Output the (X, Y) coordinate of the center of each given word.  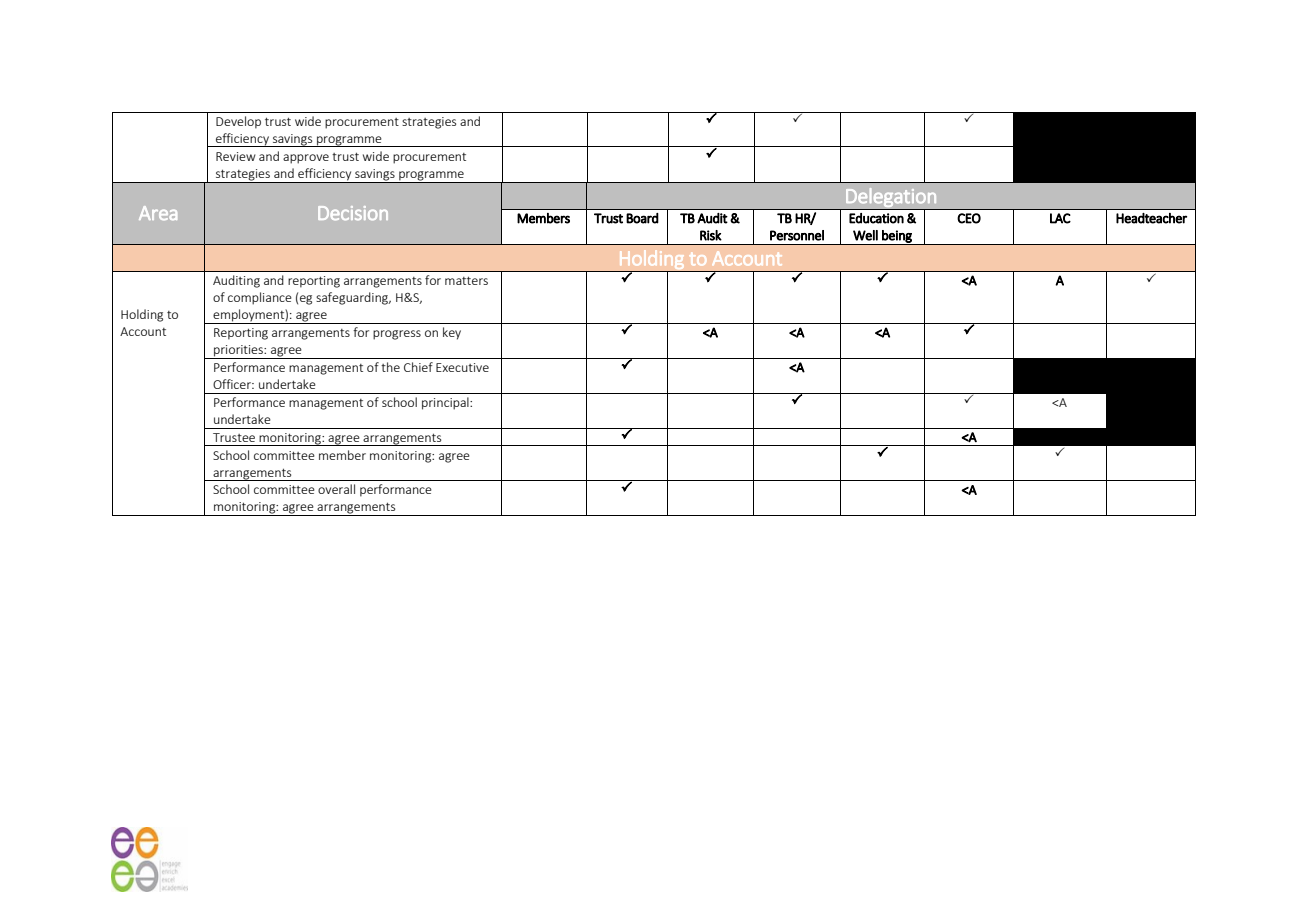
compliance (260, 298)
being (897, 237)
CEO (969, 218)
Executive (462, 367)
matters (466, 280)
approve (306, 159)
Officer (233, 384)
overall (336, 489)
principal (446, 403)
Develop (238, 122)
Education (876, 218)
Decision (353, 213)
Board (642, 218)
